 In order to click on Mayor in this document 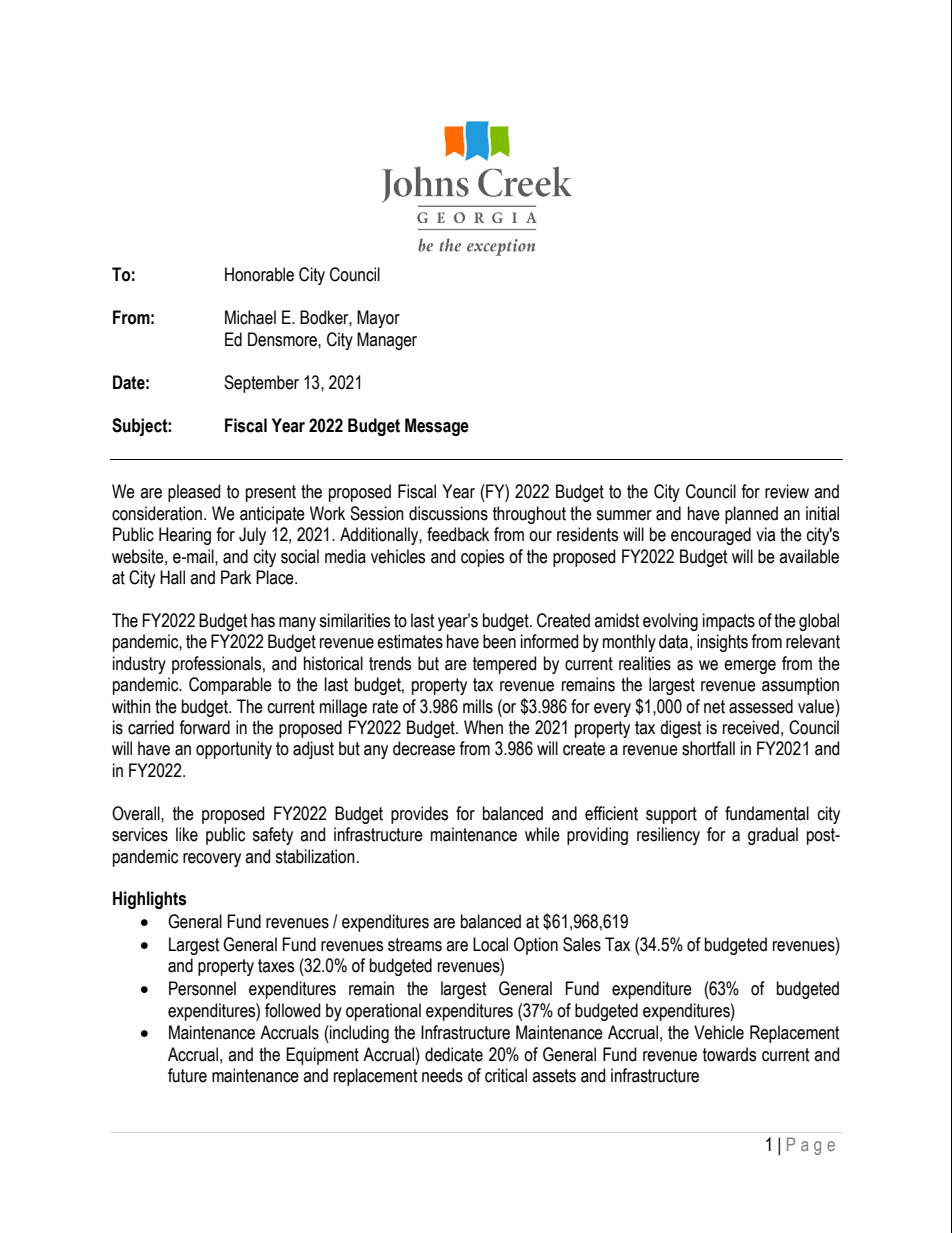, I will do `click(378, 319)`.
